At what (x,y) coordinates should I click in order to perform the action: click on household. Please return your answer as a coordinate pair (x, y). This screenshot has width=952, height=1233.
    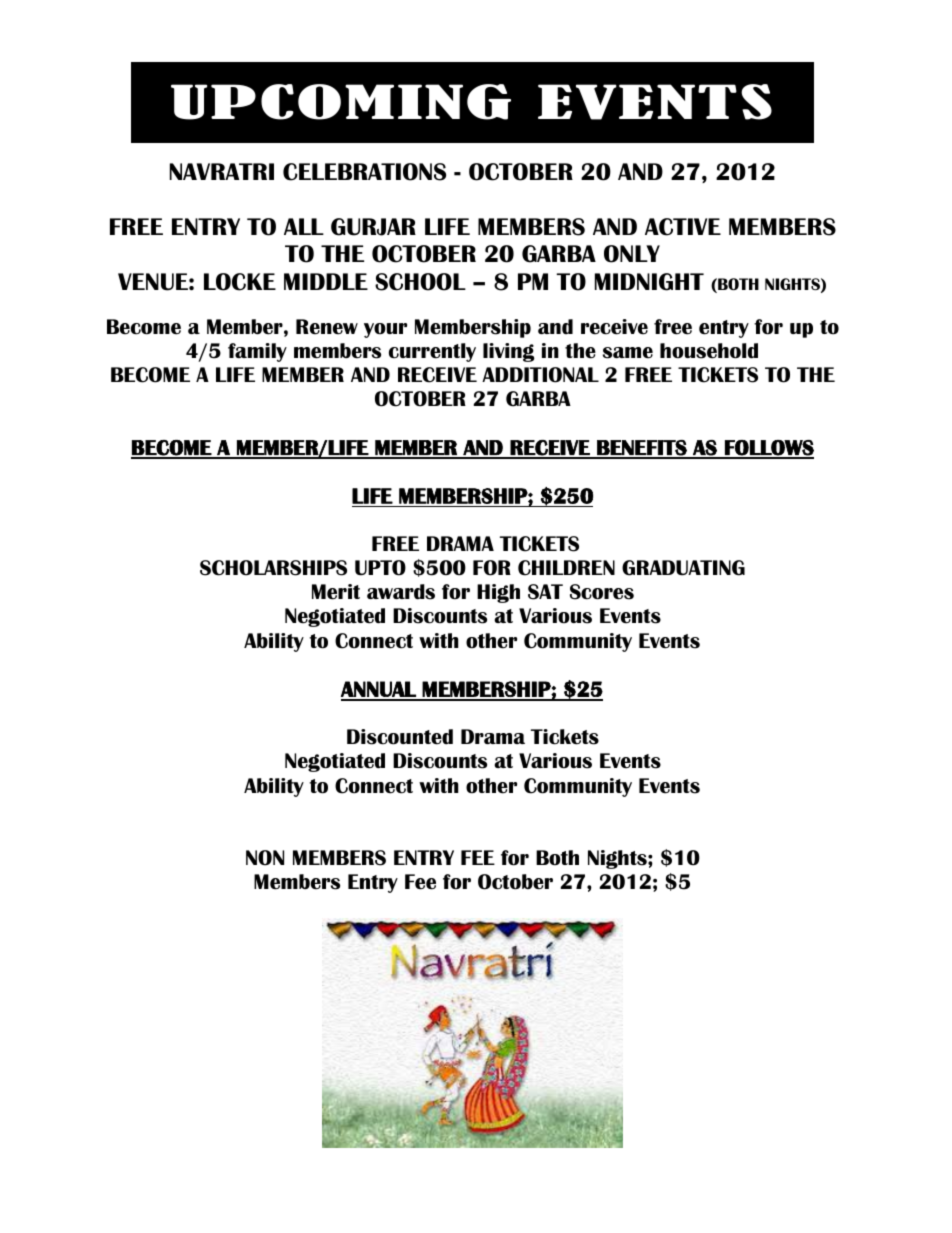
    Looking at the image, I should click on (709, 351).
